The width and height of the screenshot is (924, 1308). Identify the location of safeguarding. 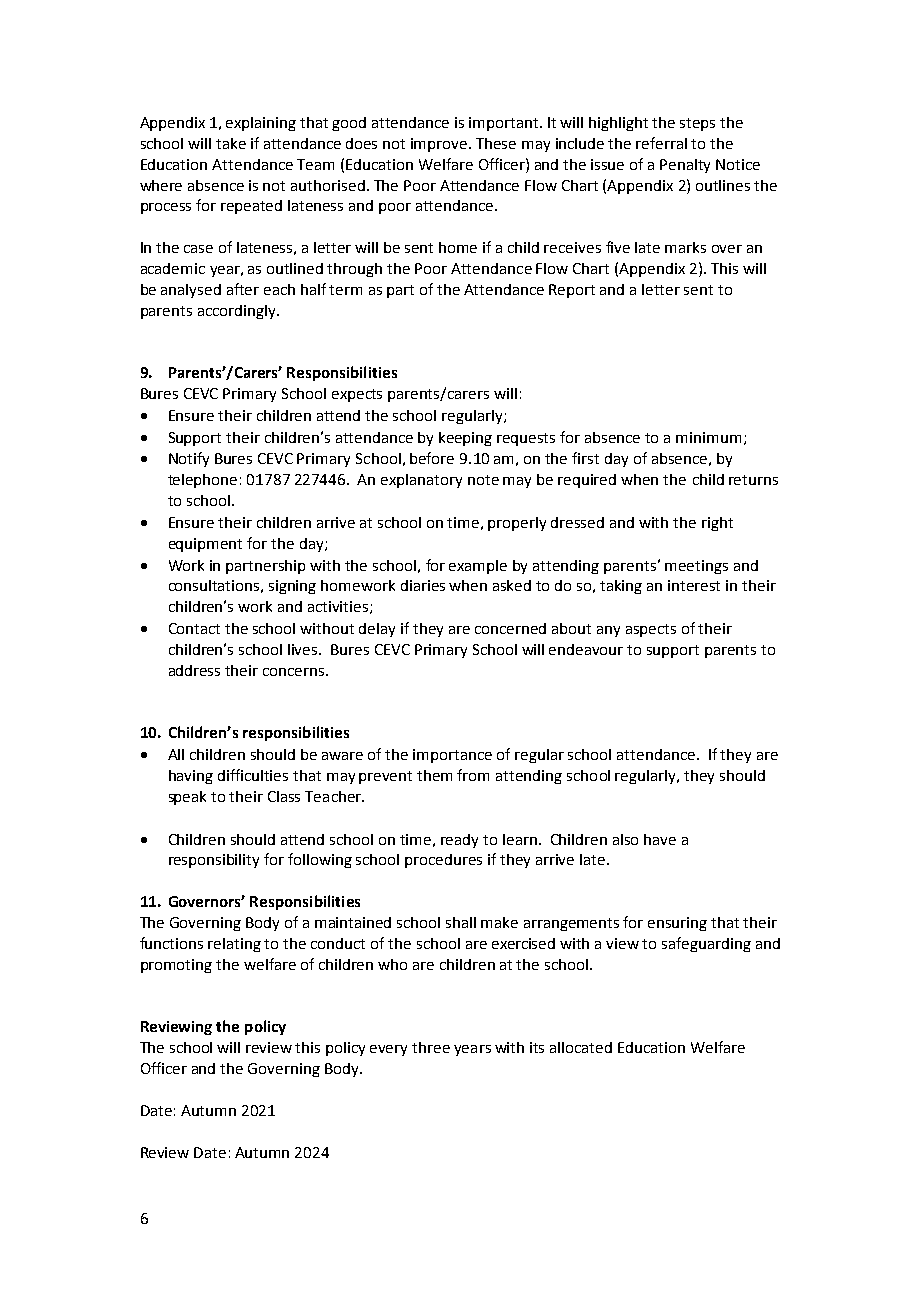
(706, 944).
